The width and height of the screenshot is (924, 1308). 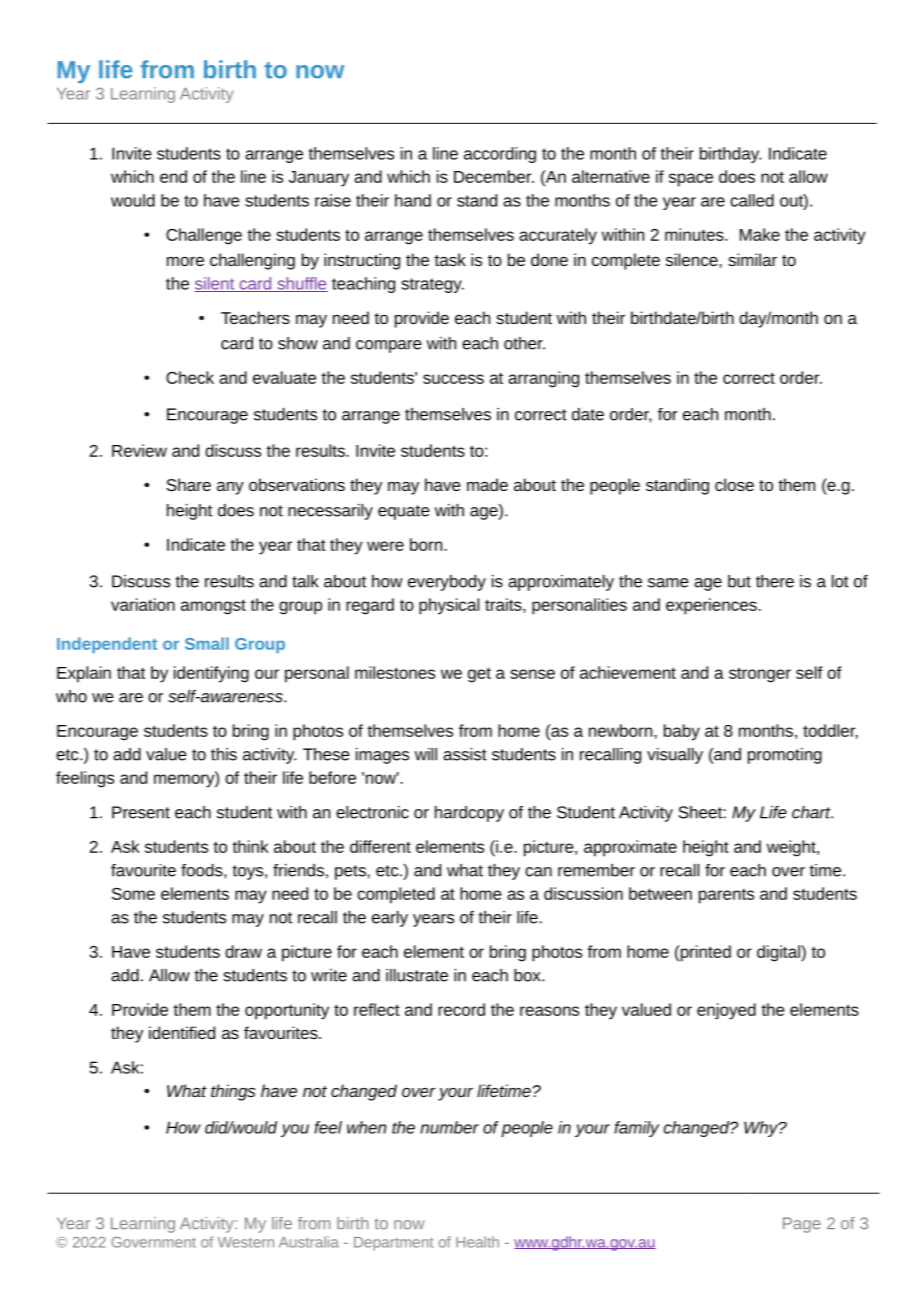 What do you see at coordinates (726, 896) in the screenshot?
I see `parents` at bounding box center [726, 896].
